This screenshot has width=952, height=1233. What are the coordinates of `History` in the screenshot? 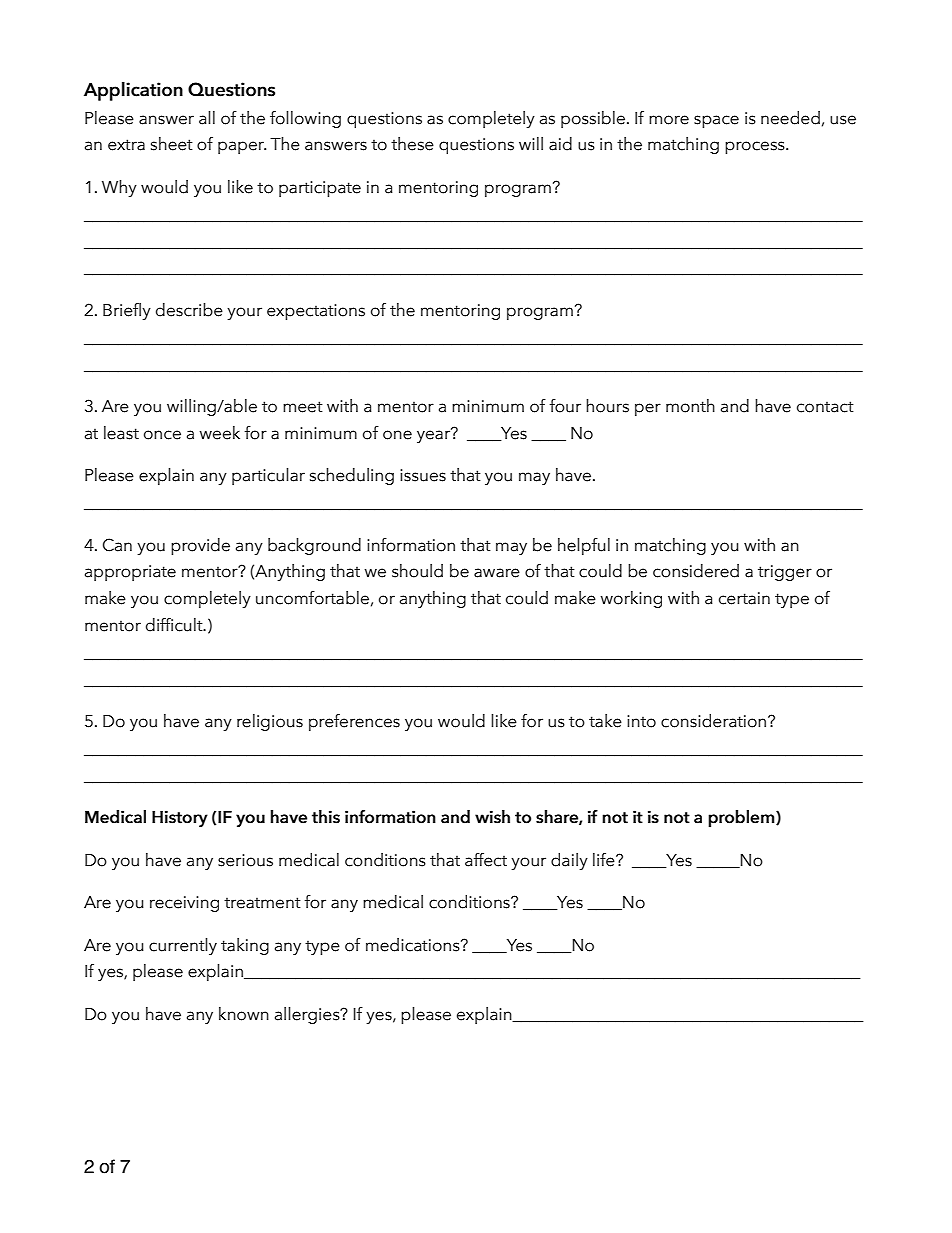 It's located at (180, 818).
